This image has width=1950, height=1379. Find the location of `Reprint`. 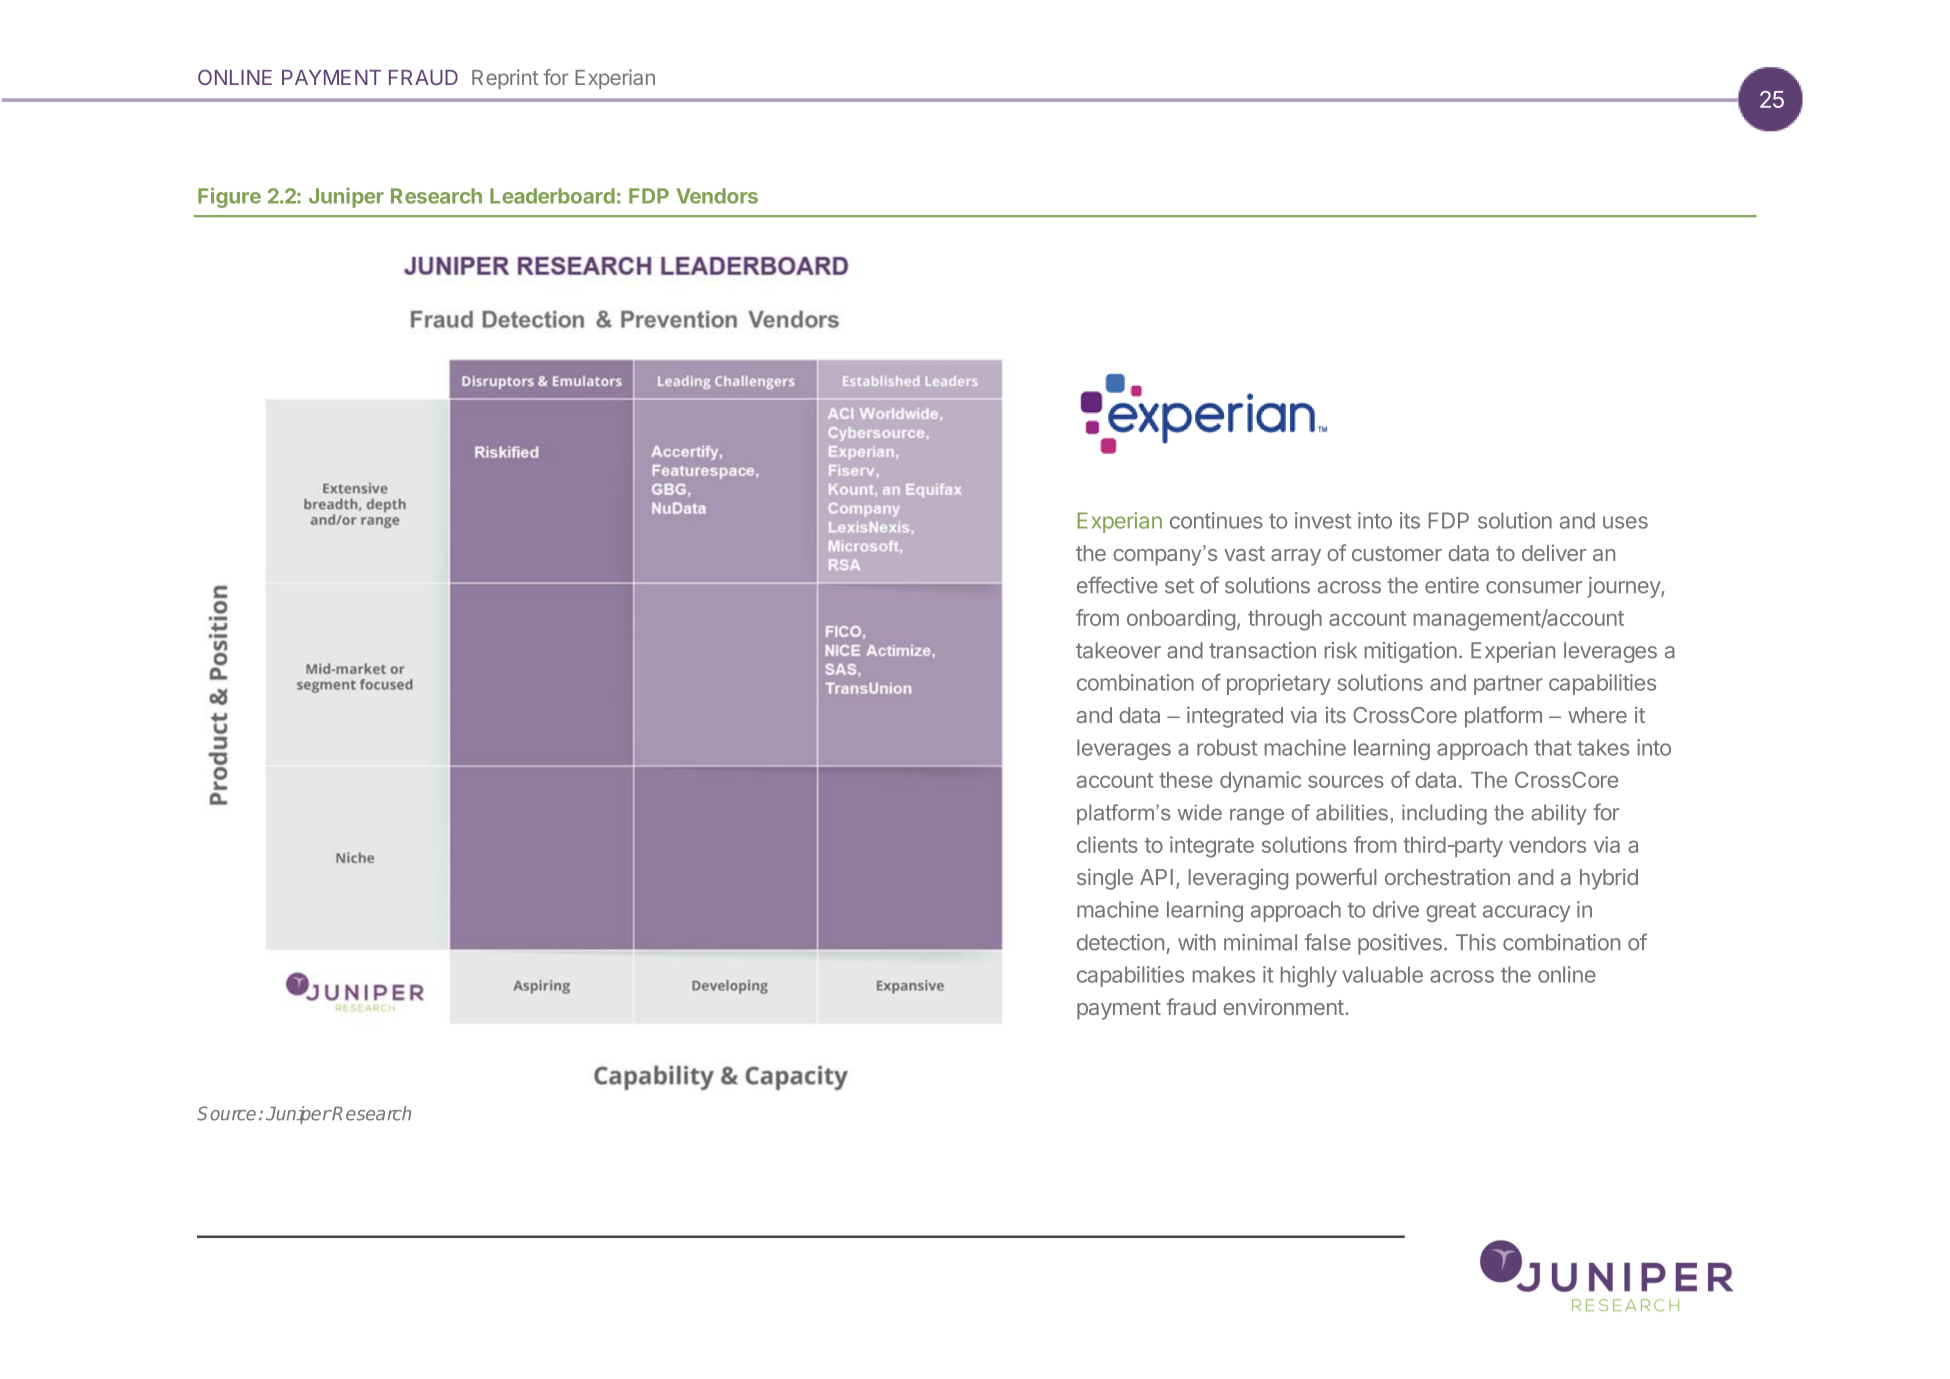

Reprint is located at coordinates (505, 79).
